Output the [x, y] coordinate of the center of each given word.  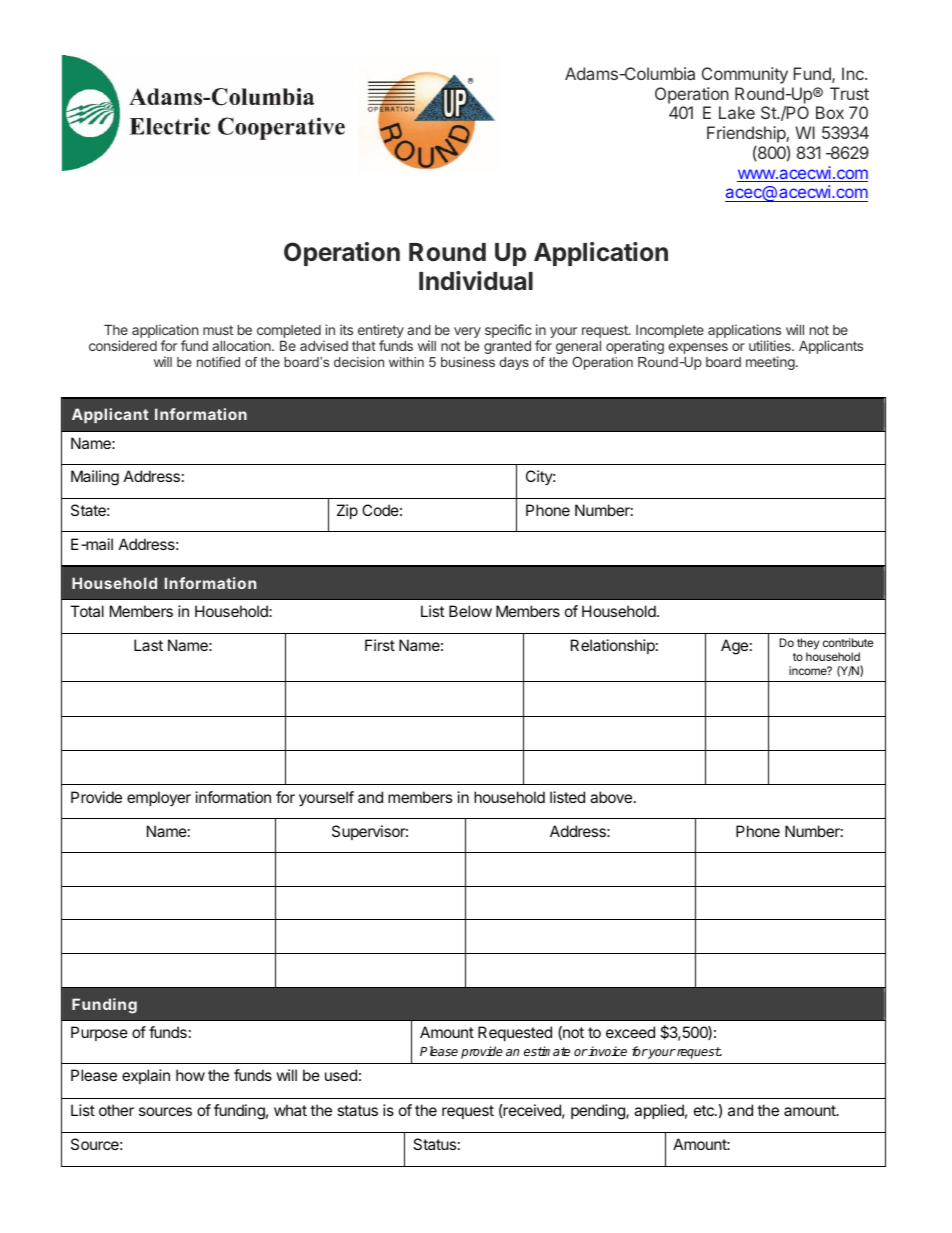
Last [148, 645]
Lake [737, 112]
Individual [476, 281]
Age [734, 647]
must [218, 330]
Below [470, 611]
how [190, 1075]
